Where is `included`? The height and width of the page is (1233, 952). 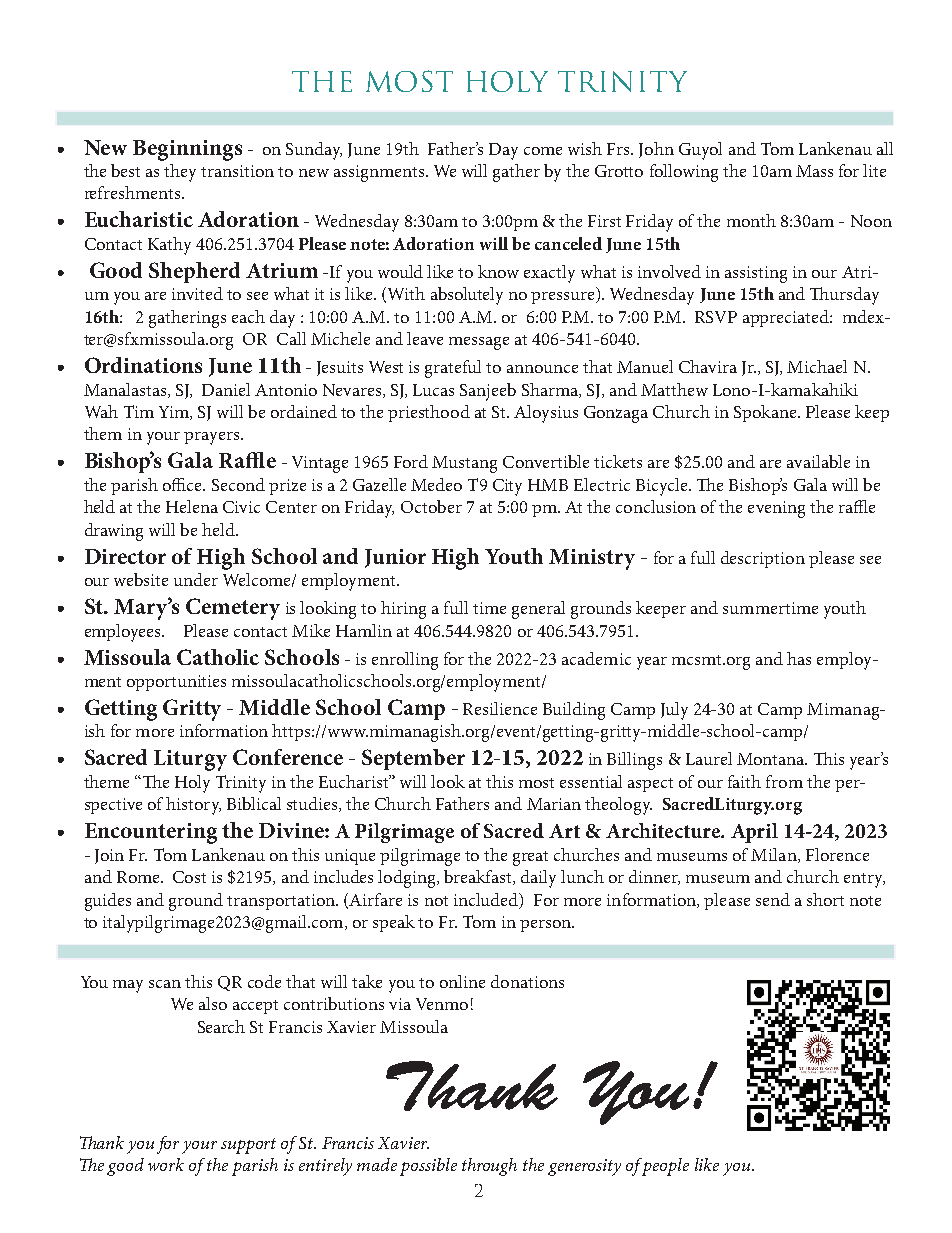 included is located at coordinates (487, 899).
